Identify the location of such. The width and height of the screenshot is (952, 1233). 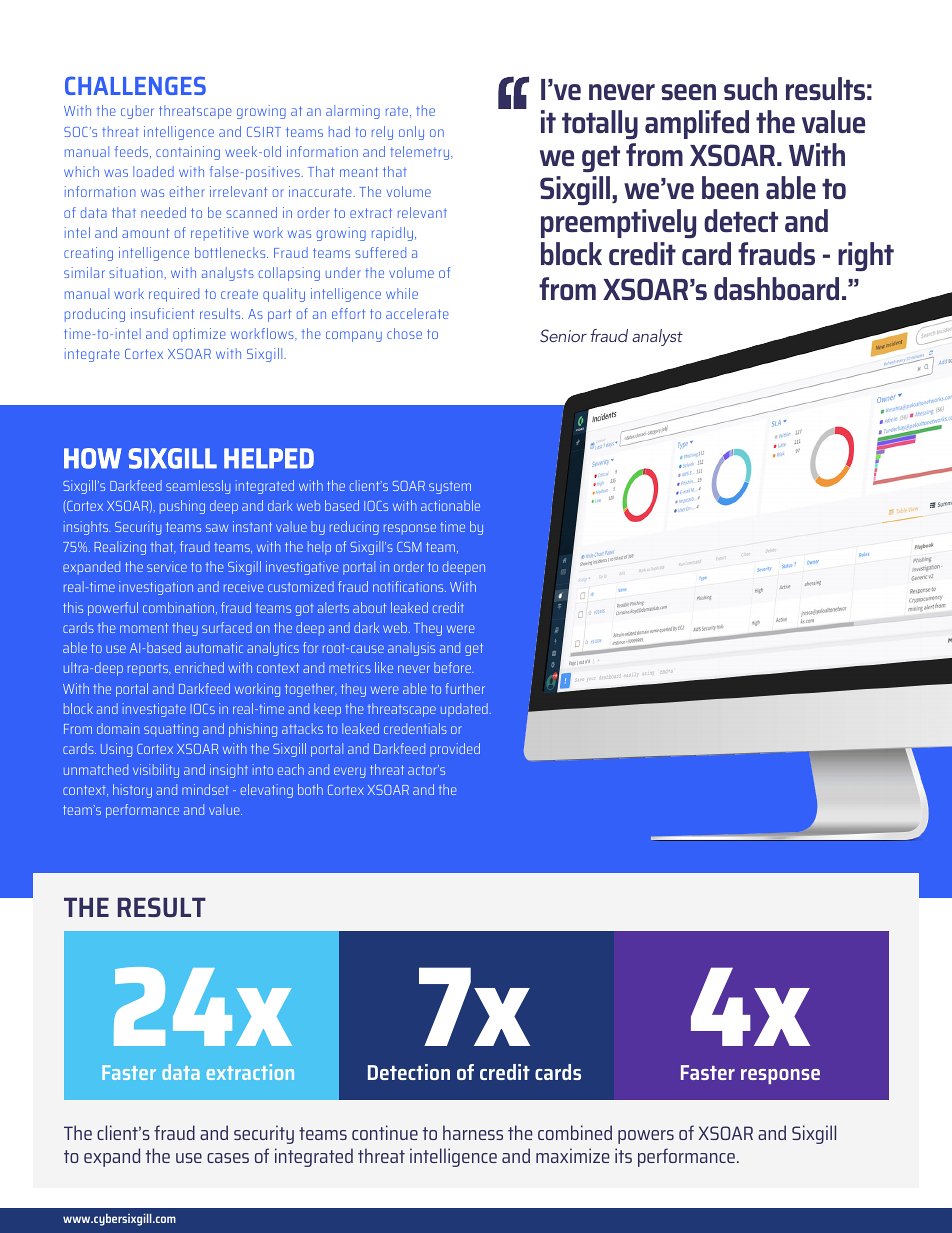
(750, 88).
